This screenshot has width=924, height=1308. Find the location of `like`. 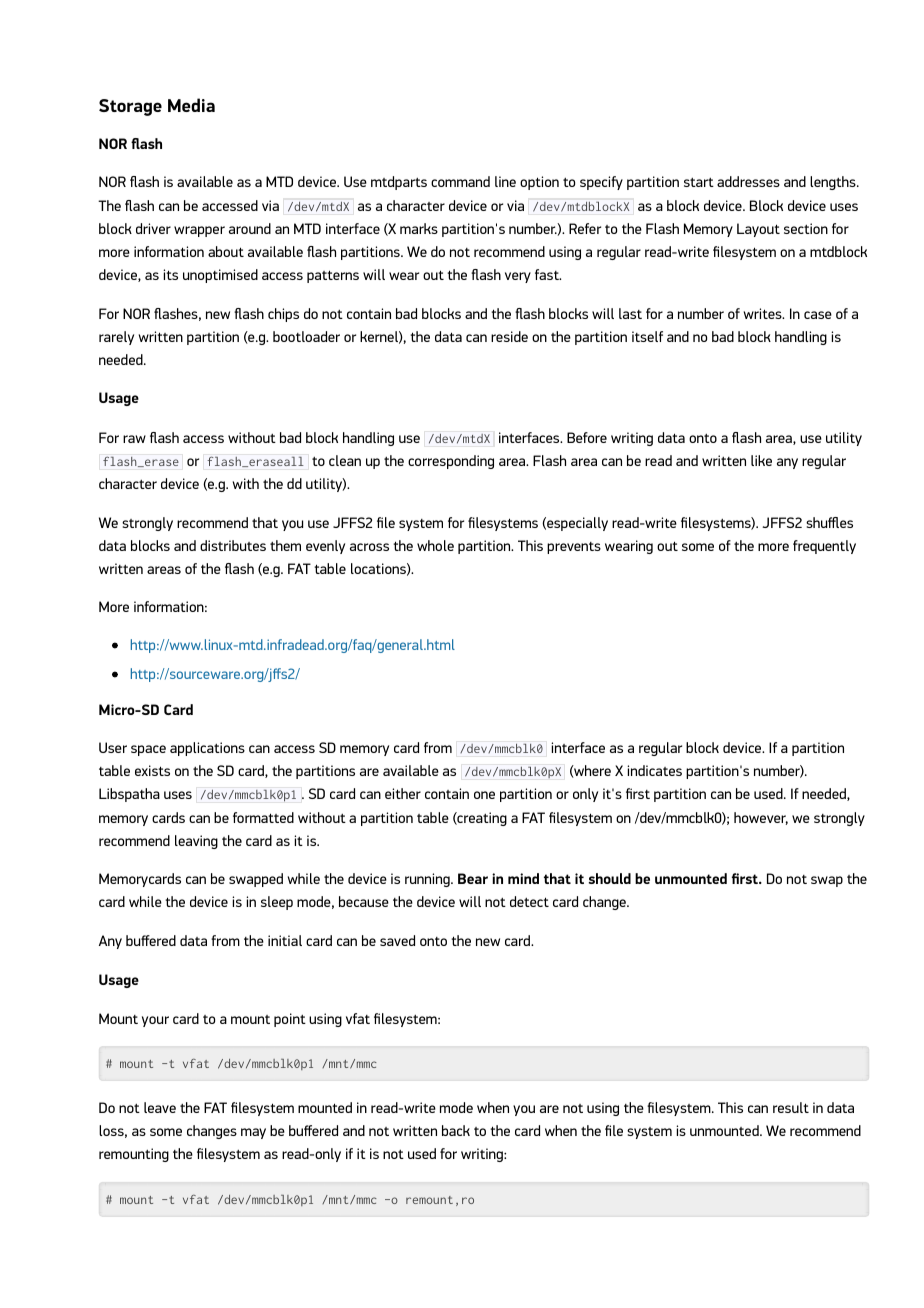

like is located at coordinates (761, 460).
